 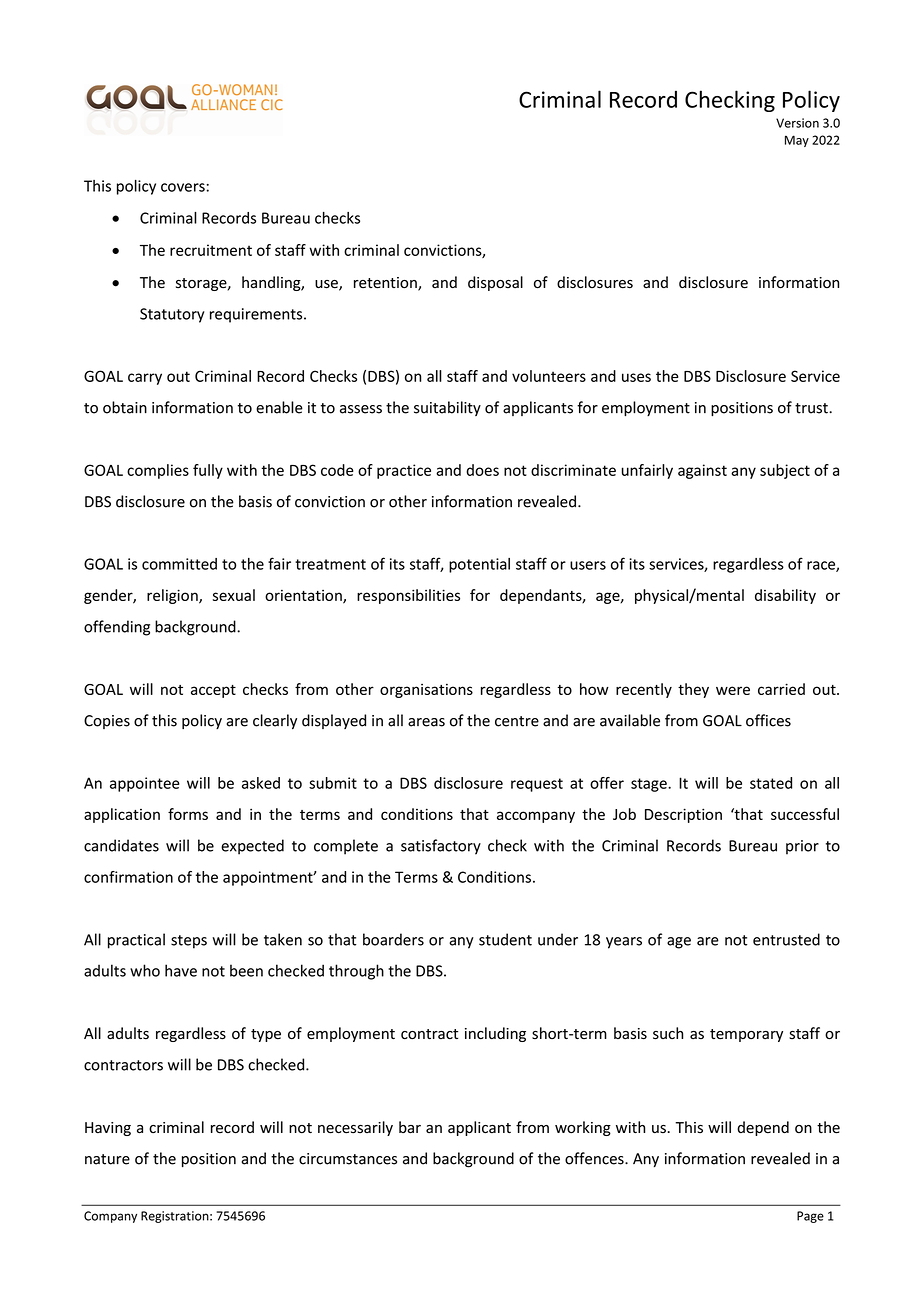 What do you see at coordinates (482, 470) in the image?
I see `does` at bounding box center [482, 470].
